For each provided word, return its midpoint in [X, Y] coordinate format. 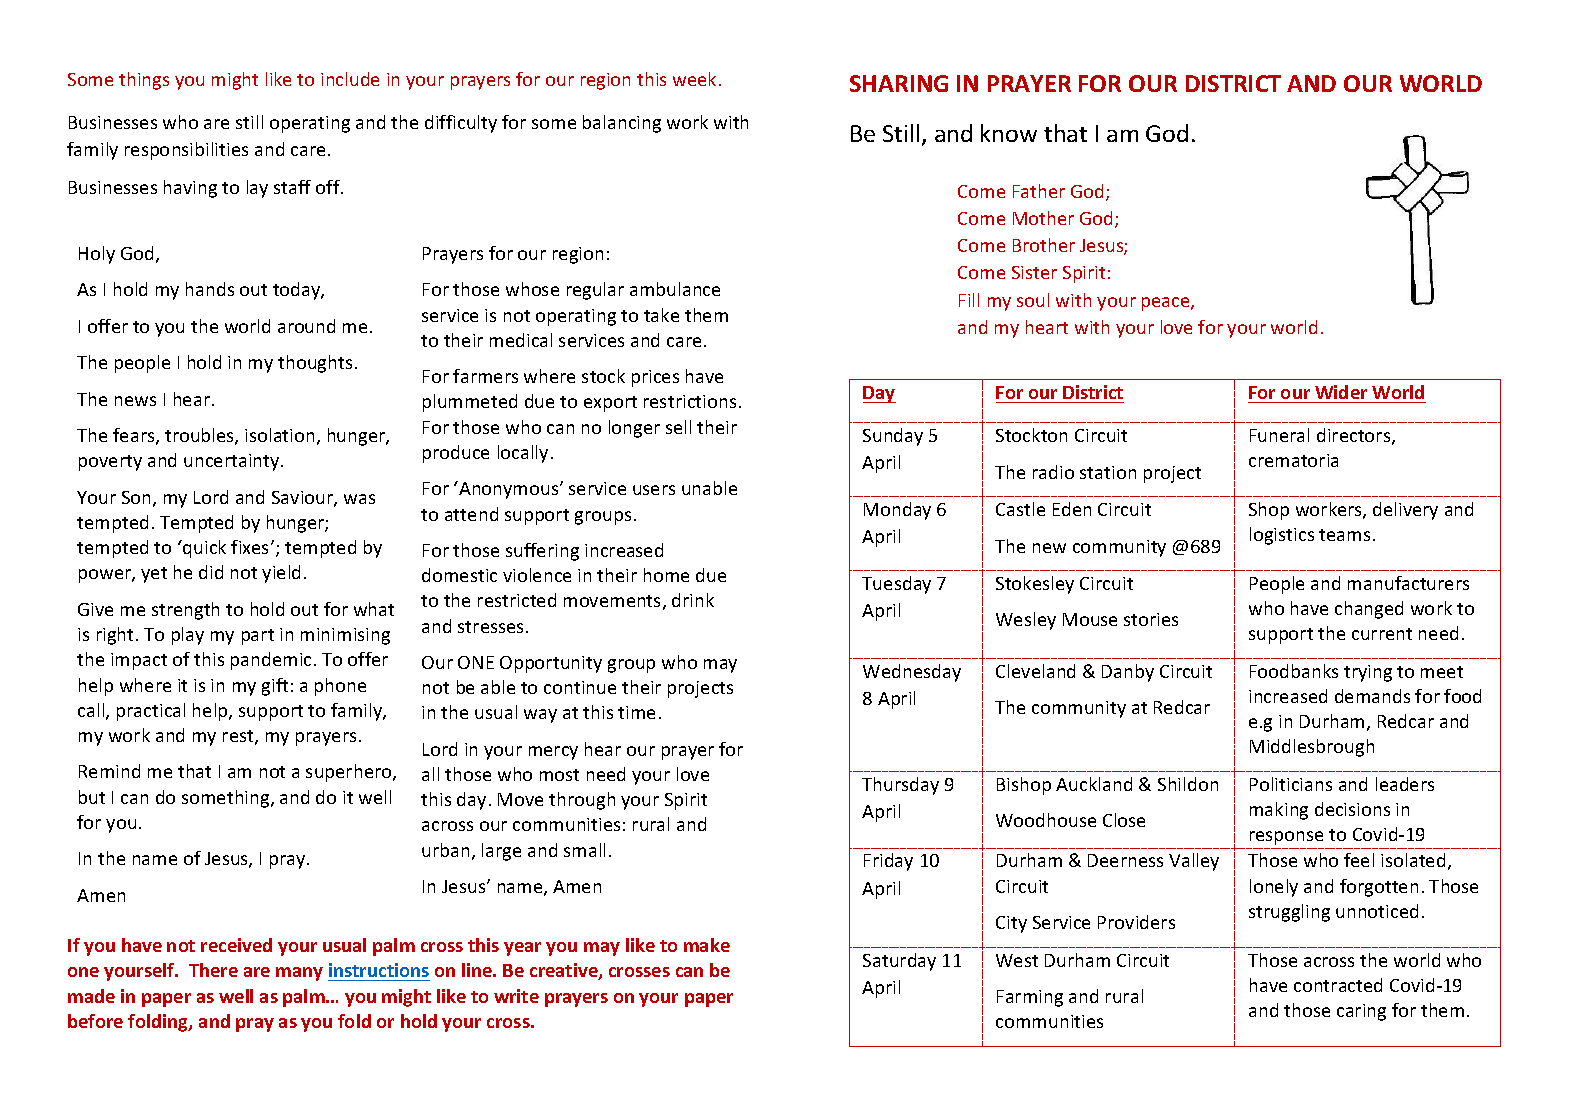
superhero [350, 773]
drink [693, 600]
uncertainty [233, 462]
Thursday [900, 786]
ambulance [675, 289]
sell [678, 427]
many [299, 974]
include [350, 79]
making [1279, 811]
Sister [1034, 272]
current [1382, 634]
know [1009, 133]
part [258, 637]
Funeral [1279, 435]
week [694, 79]
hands [210, 289]
